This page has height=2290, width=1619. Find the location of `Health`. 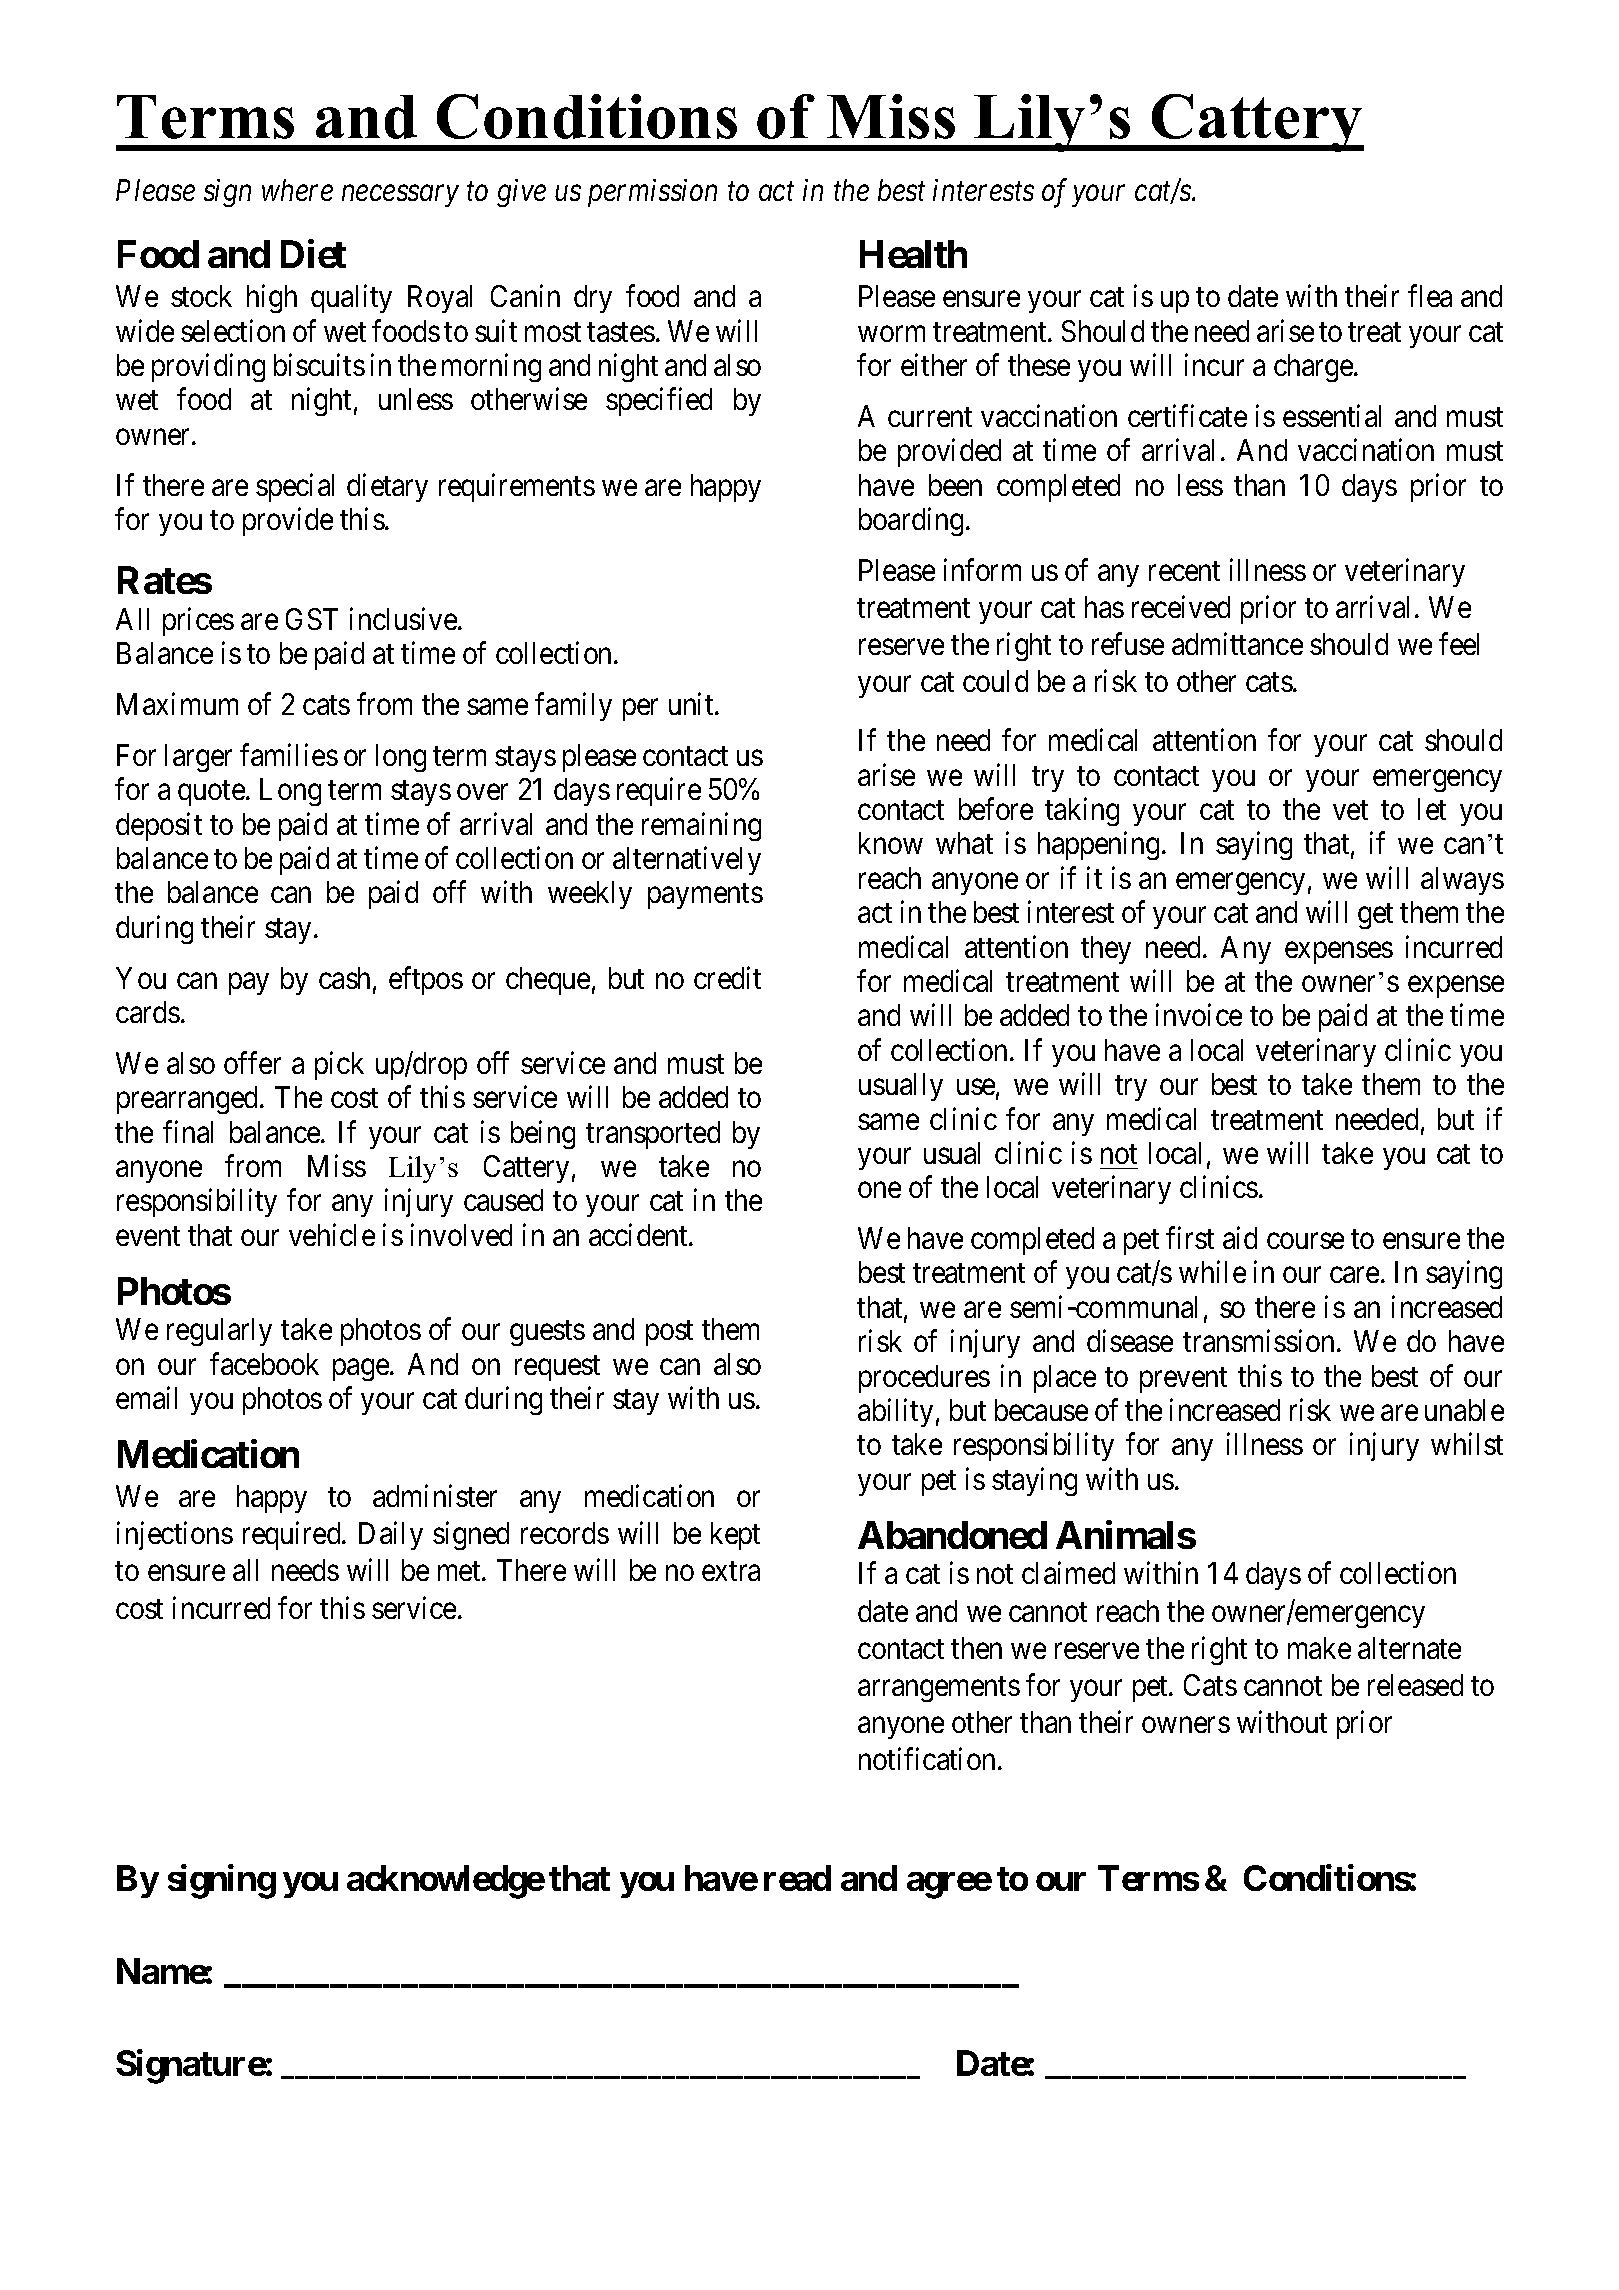

Health is located at coordinates (913, 254).
